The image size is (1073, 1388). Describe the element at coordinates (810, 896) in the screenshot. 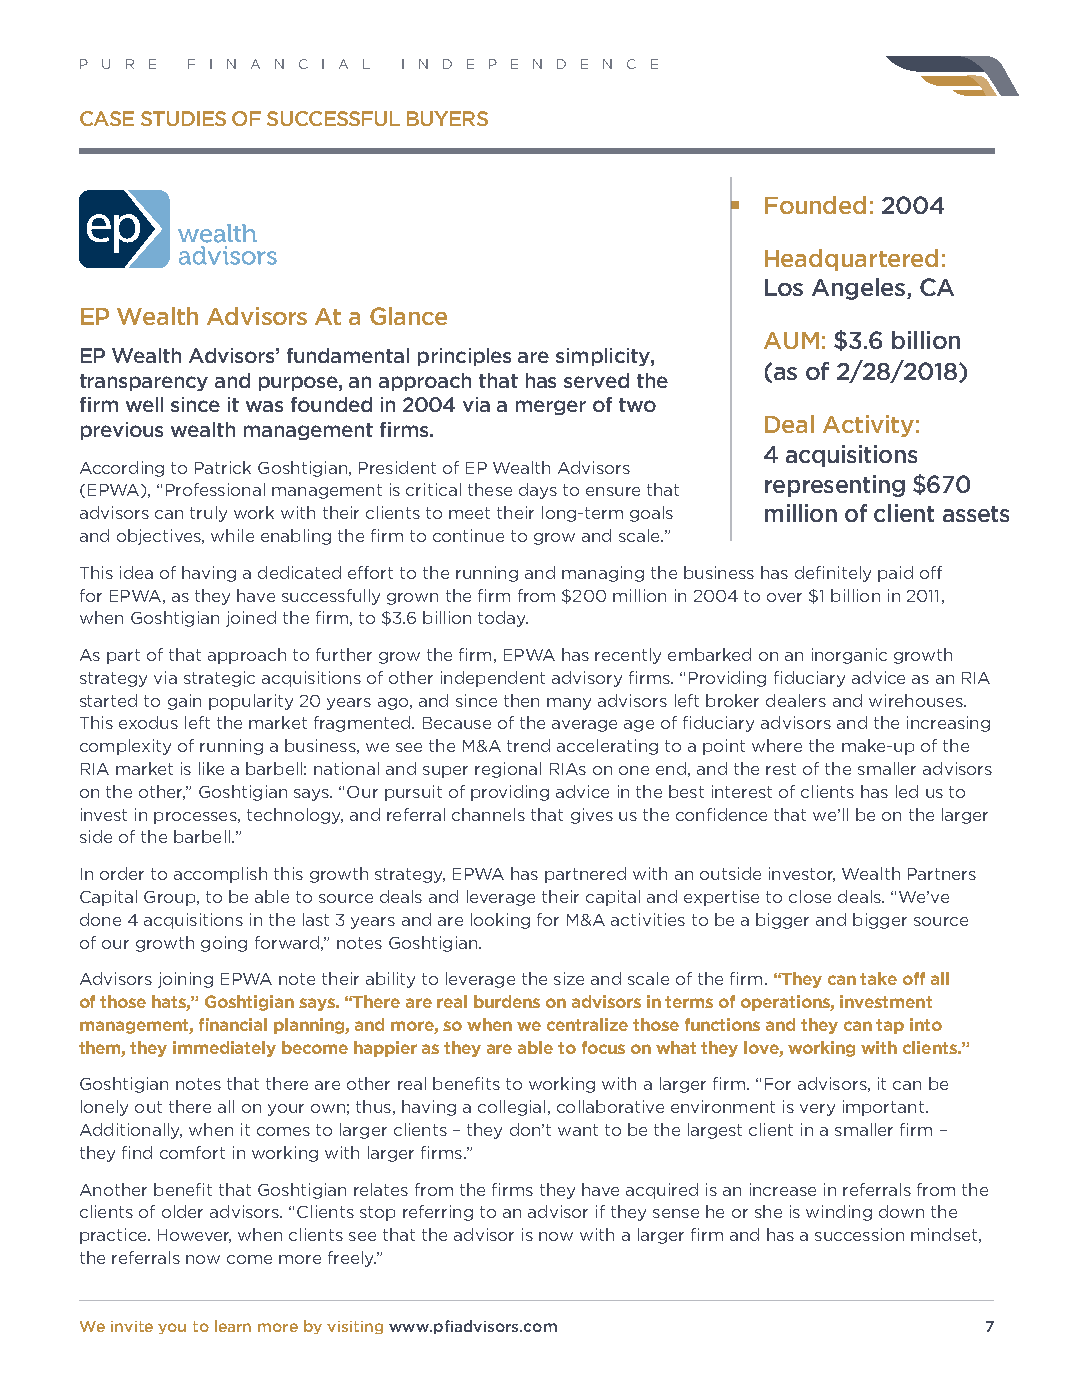

I see `close` at that location.
